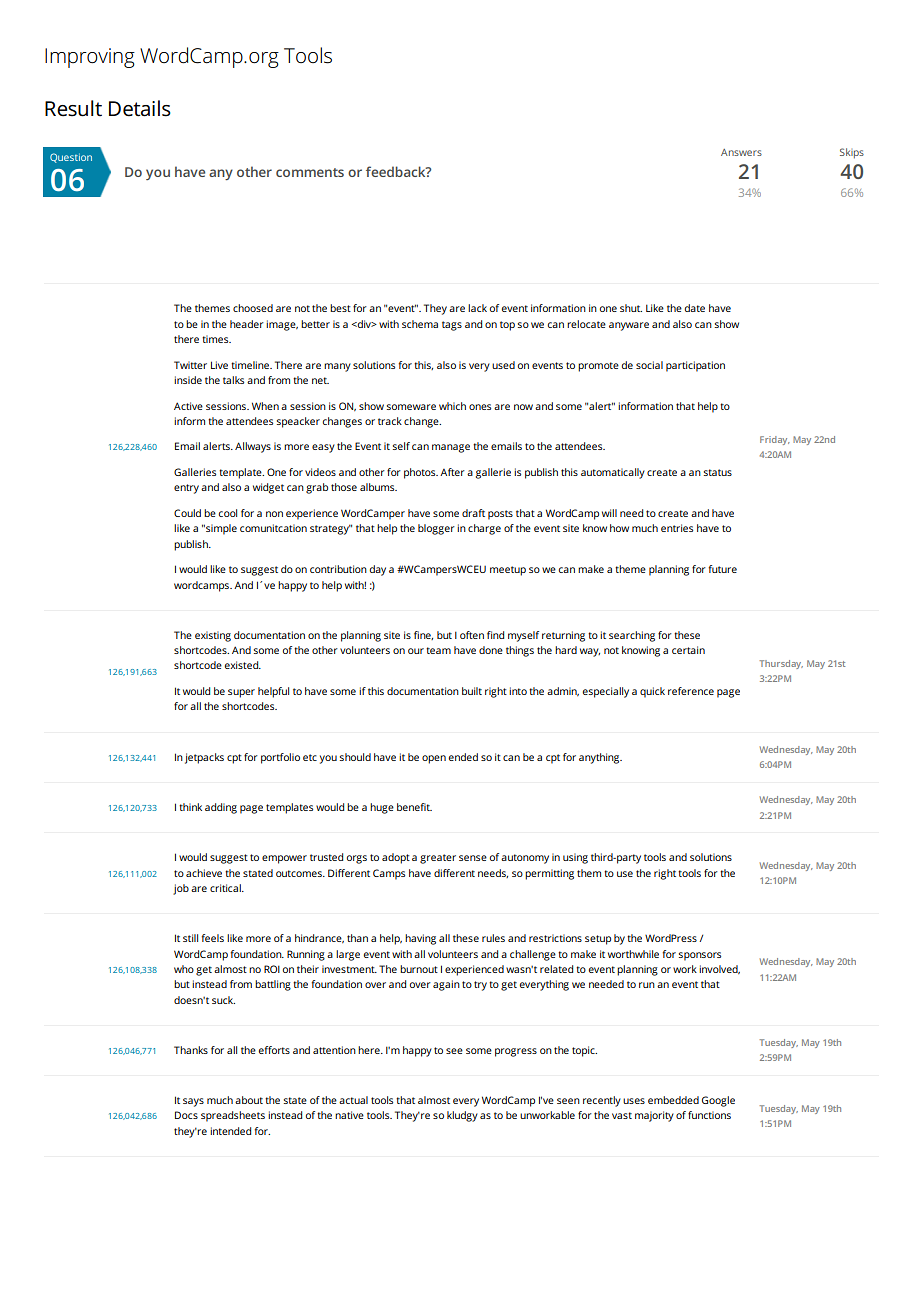 The height and width of the screenshot is (1308, 924). What do you see at coordinates (310, 172) in the screenshot?
I see `comments` at bounding box center [310, 172].
